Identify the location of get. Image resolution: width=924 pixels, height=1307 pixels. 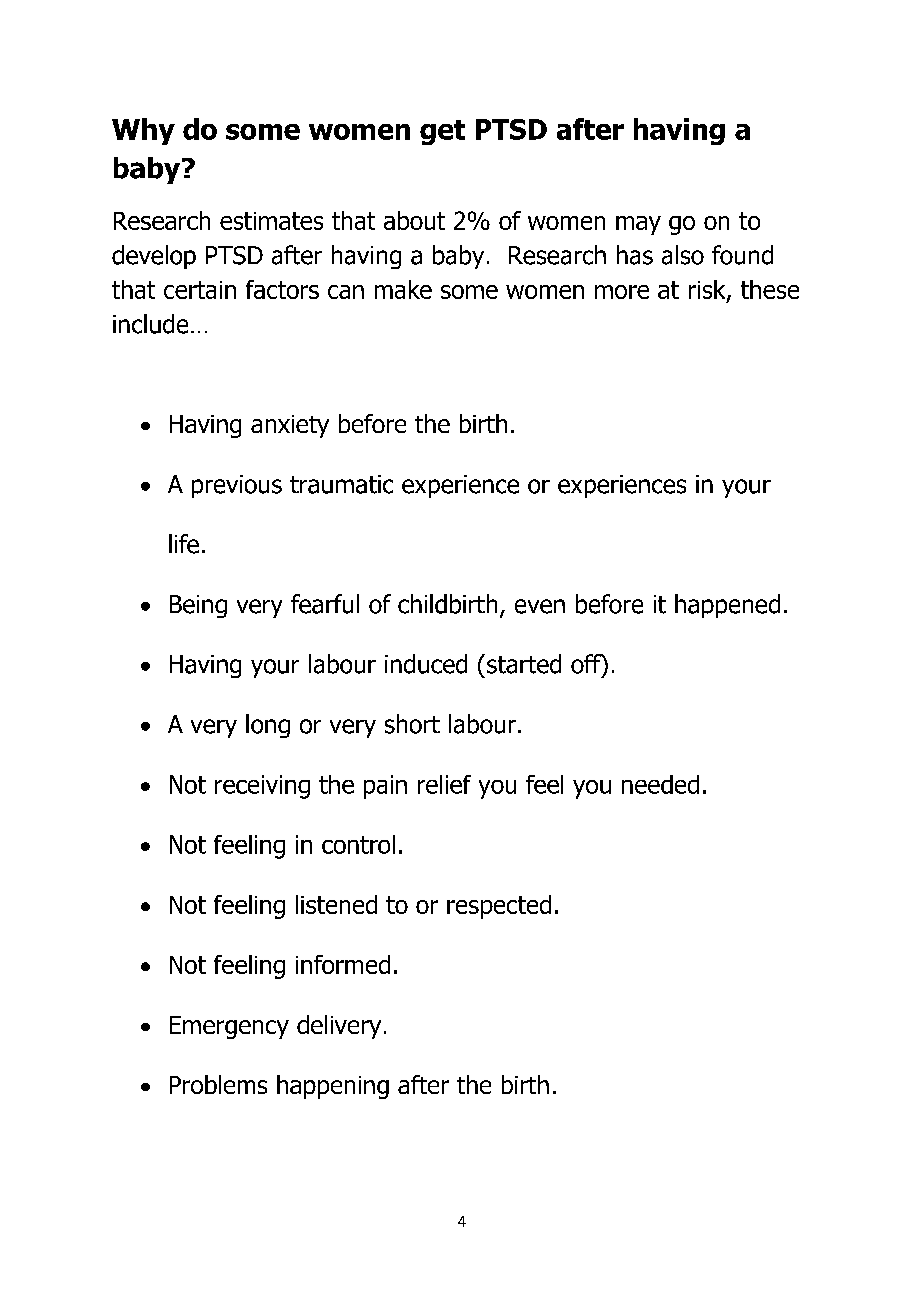
(442, 132).
